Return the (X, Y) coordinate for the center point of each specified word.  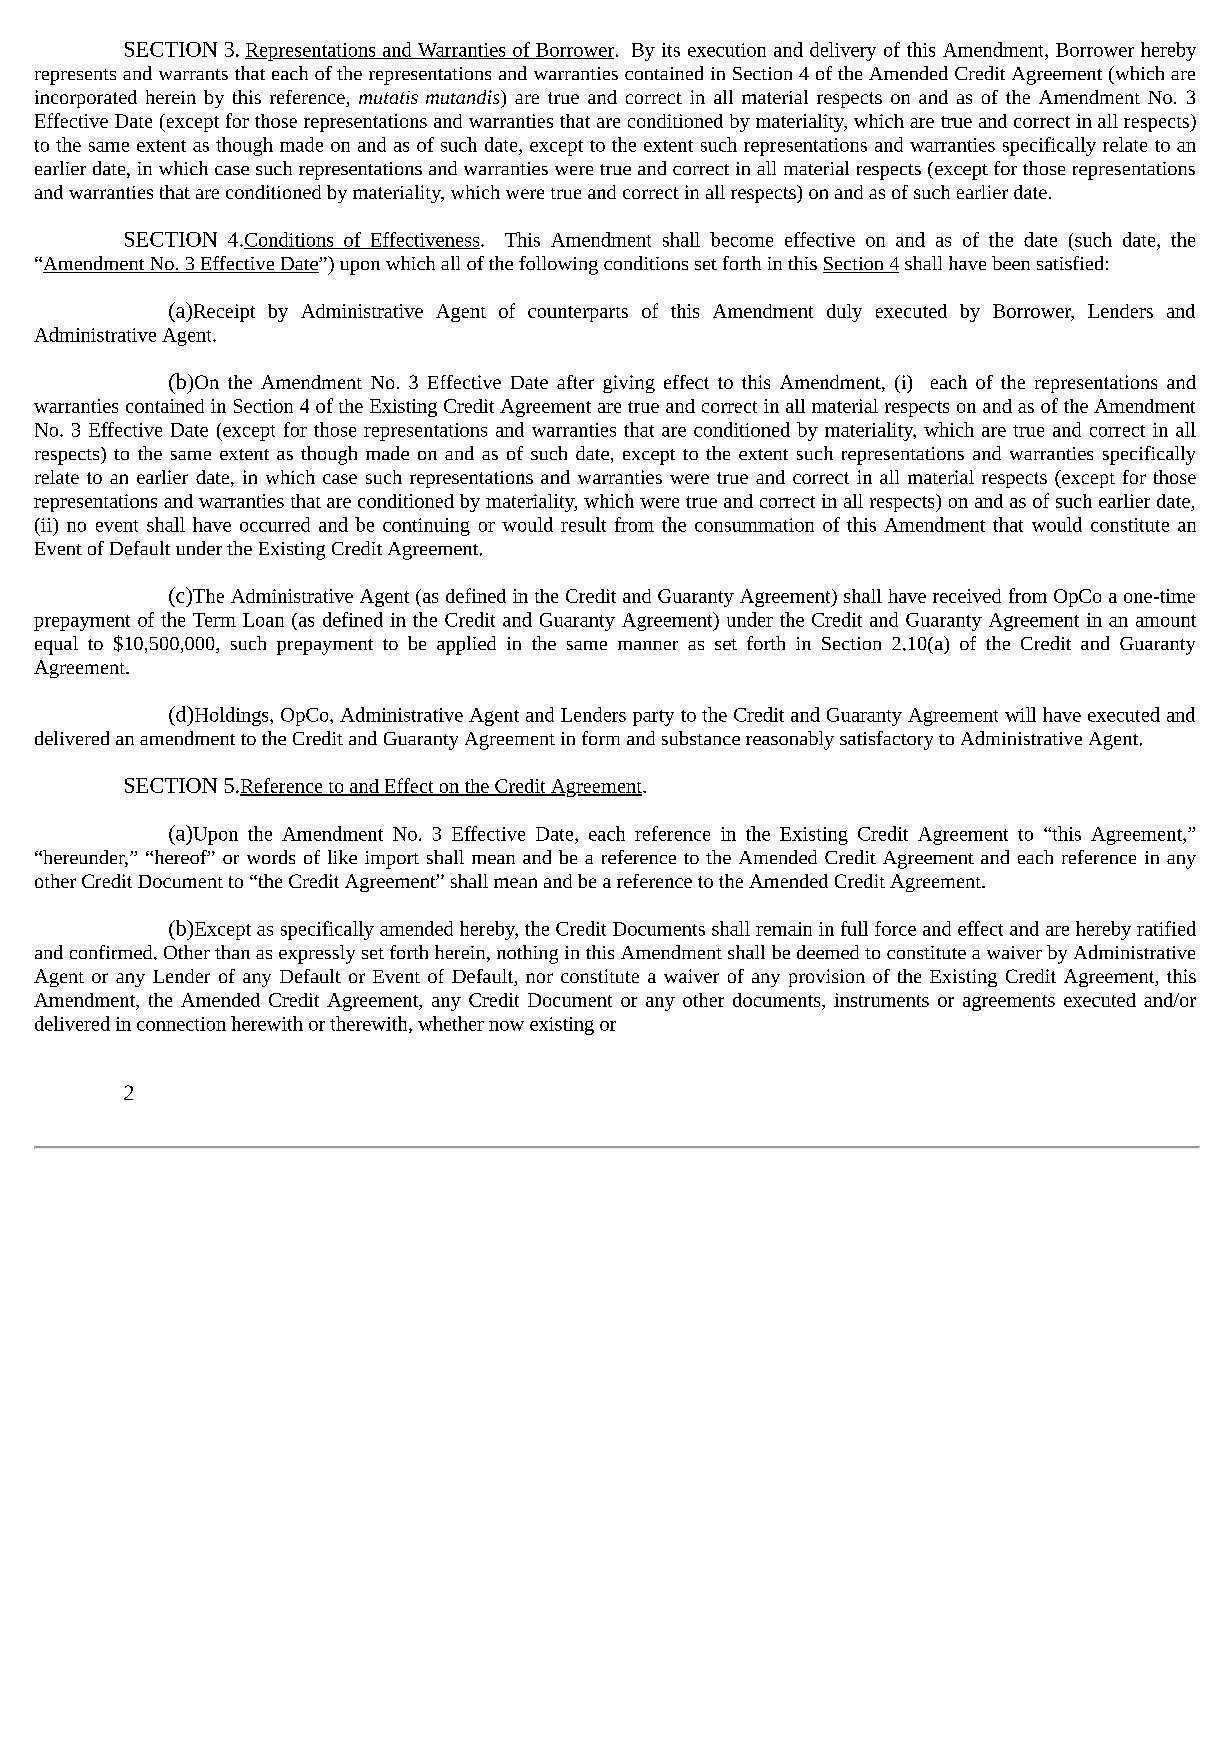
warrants (193, 74)
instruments (881, 1000)
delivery (843, 51)
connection (181, 1024)
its (671, 50)
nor (539, 978)
